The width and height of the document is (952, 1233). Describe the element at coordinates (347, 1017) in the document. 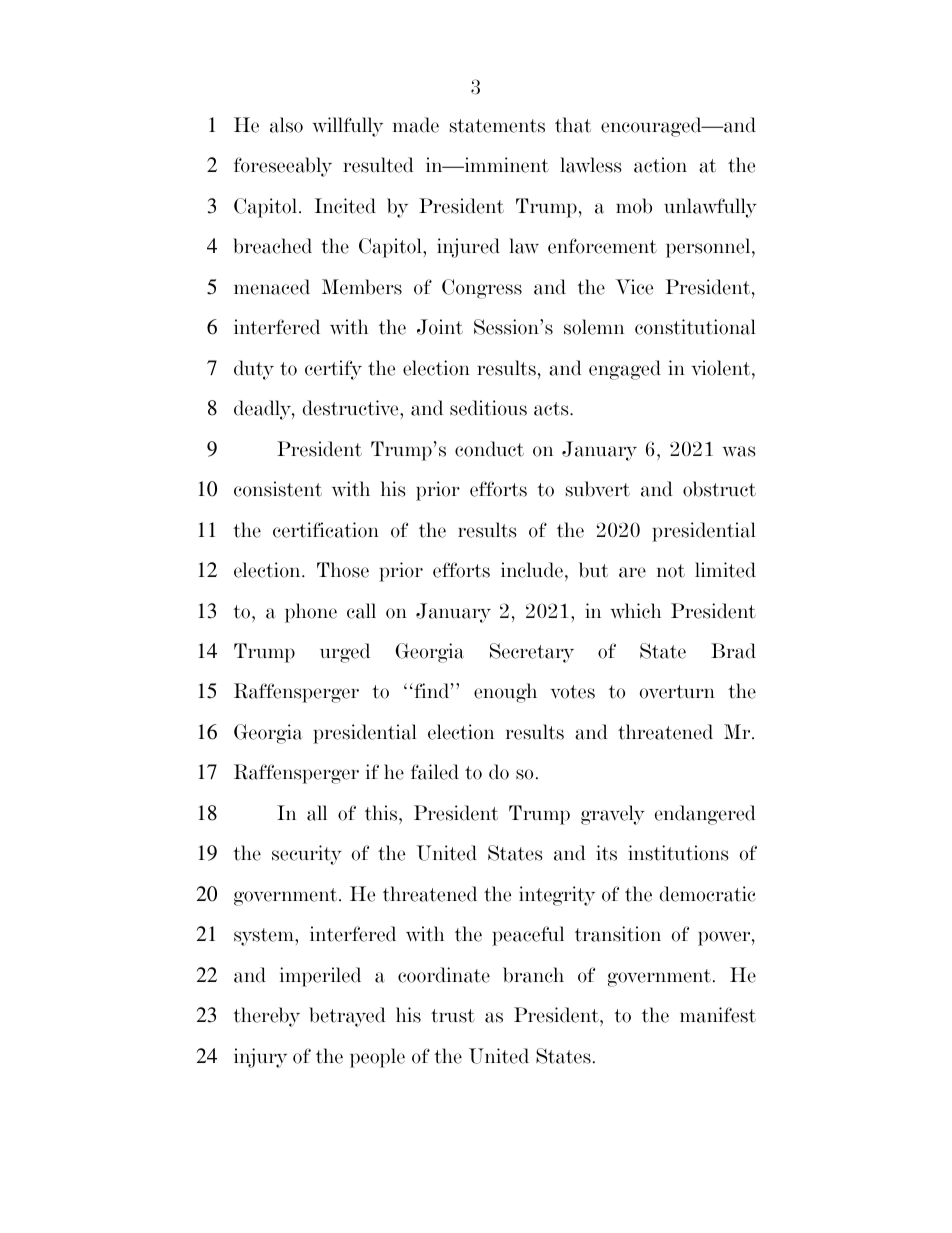

I see `betrayed` at that location.
